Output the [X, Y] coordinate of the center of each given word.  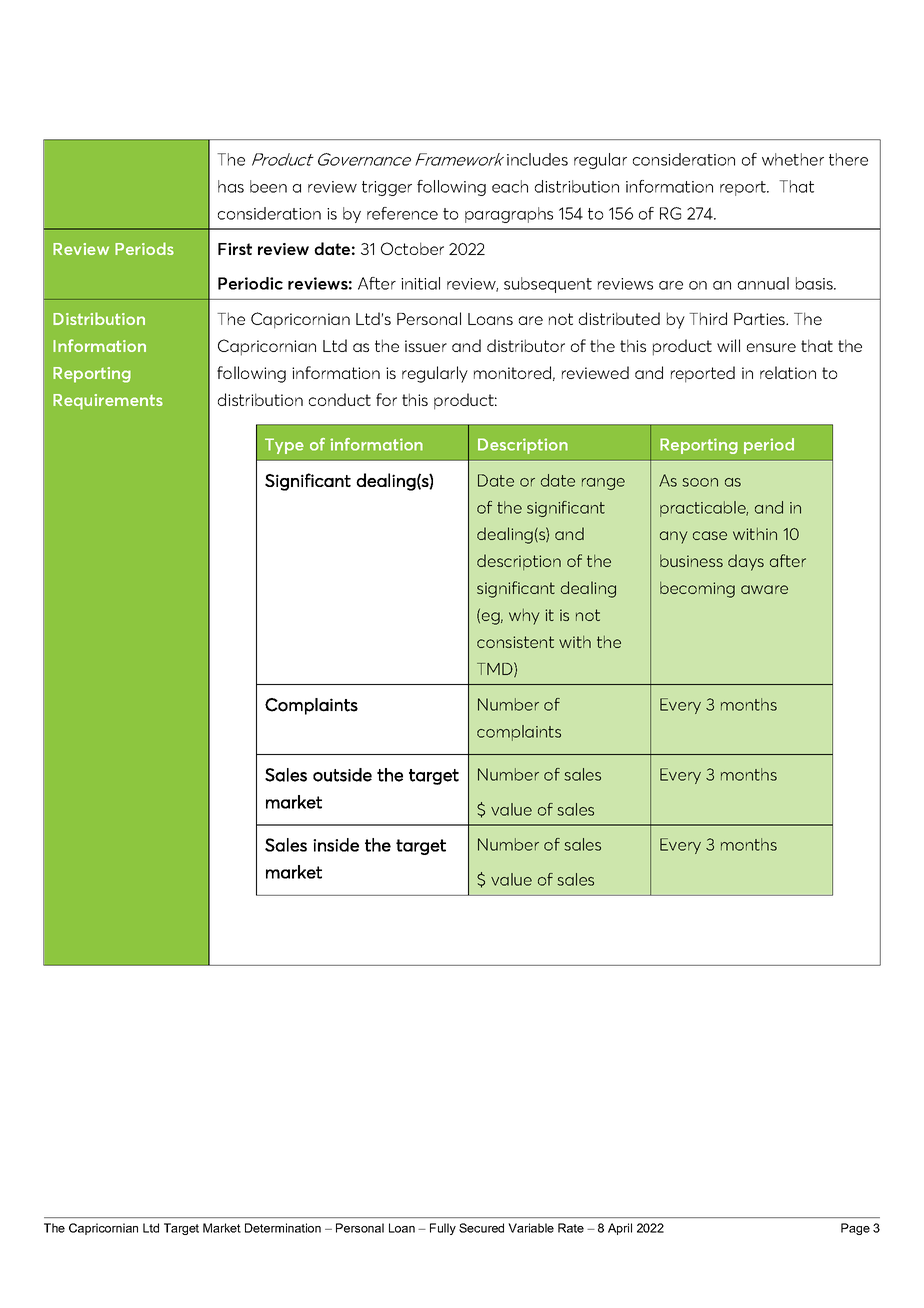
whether [793, 159]
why [524, 617]
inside [336, 845]
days [746, 562]
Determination [283, 1228]
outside [342, 775]
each [510, 186]
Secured [481, 1228]
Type [284, 446]
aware [764, 589]
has [231, 186]
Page [855, 1229]
